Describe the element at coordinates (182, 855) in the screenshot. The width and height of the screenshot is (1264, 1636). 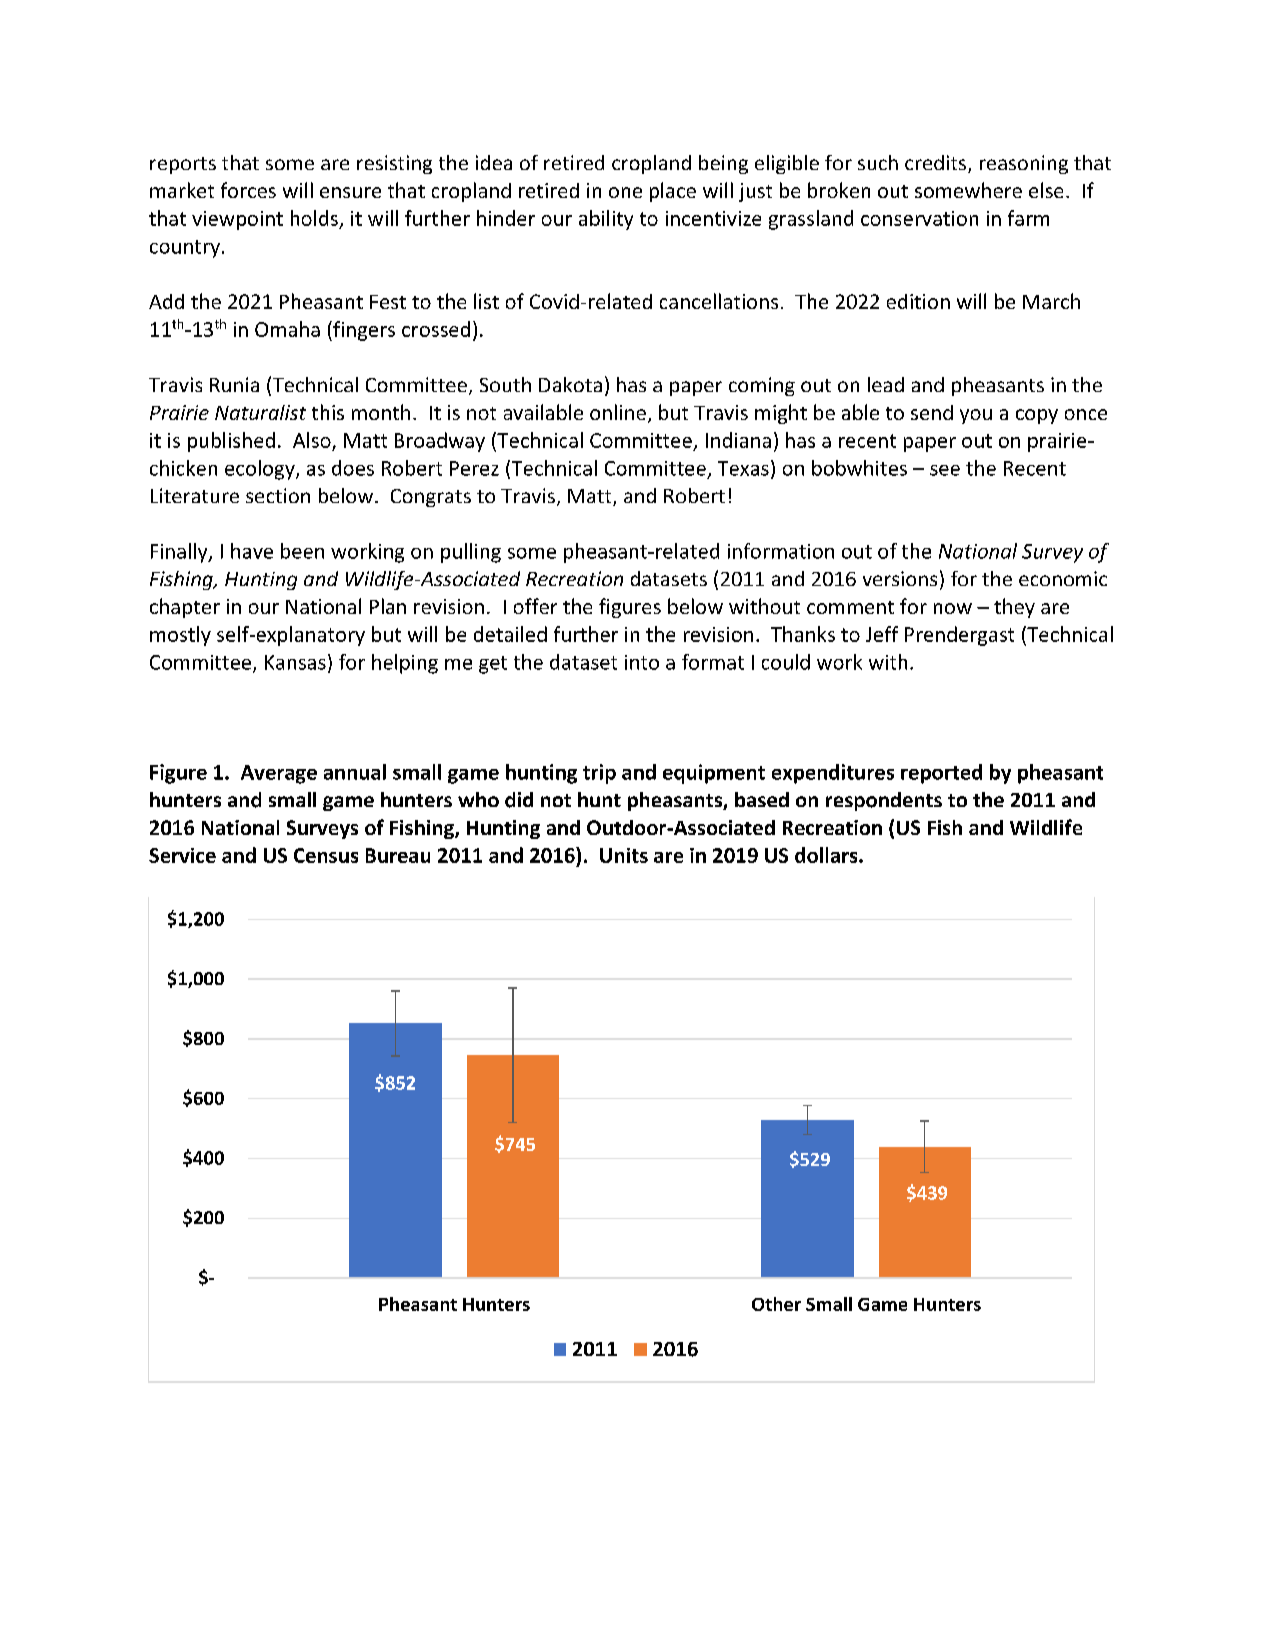
I see `Service` at that location.
